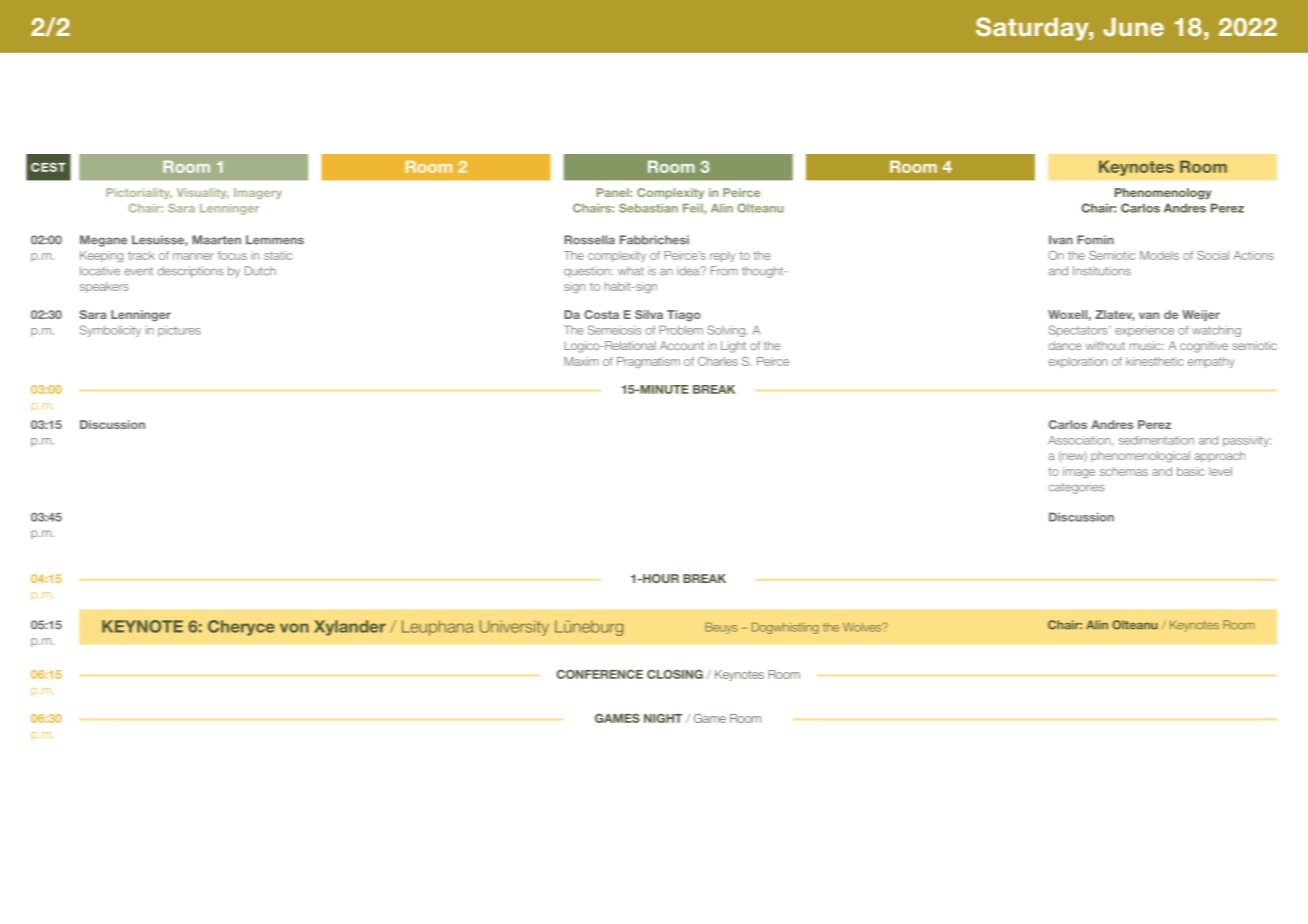  I want to click on von, so click(294, 628).
